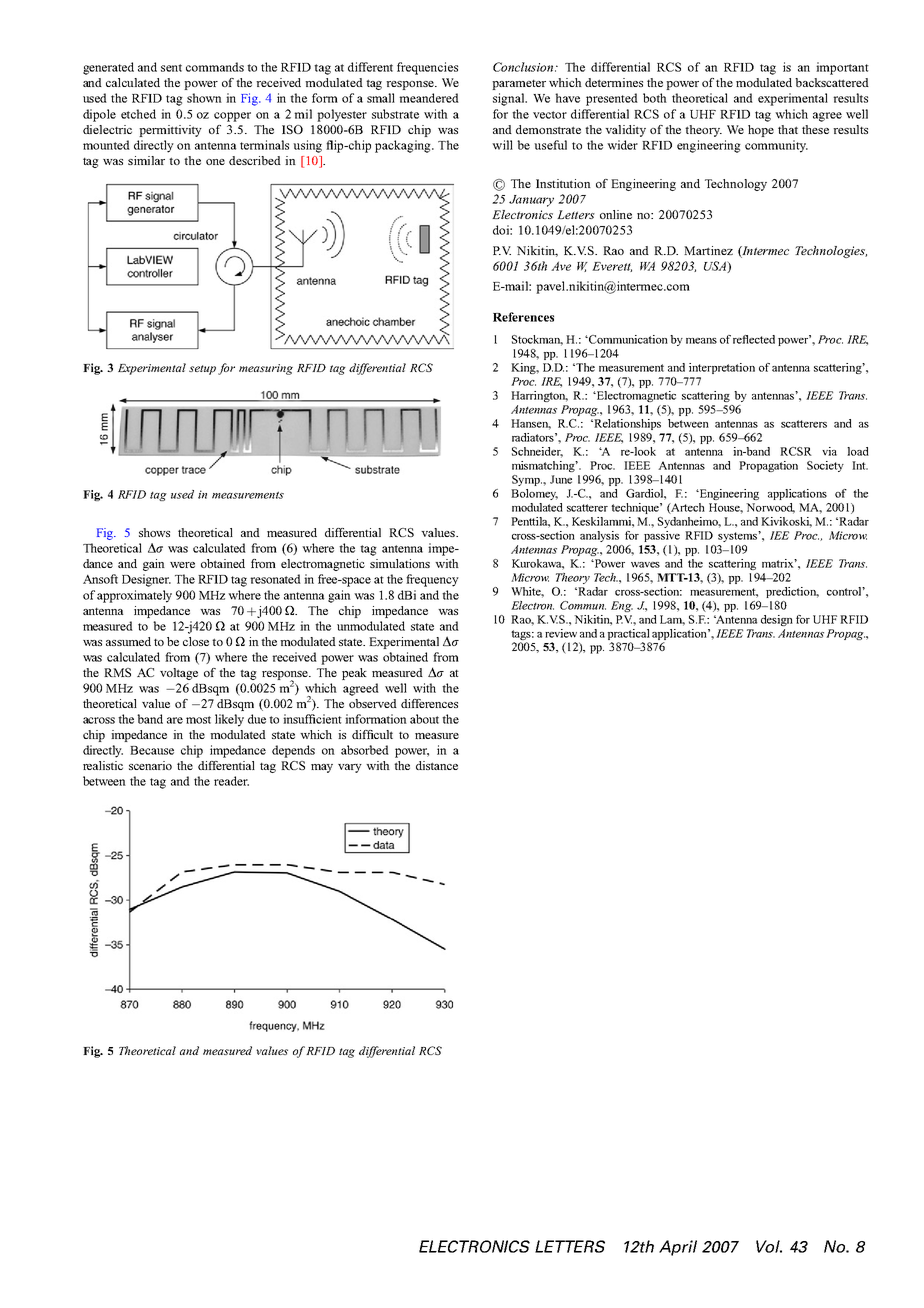  What do you see at coordinates (429, 703) in the image?
I see `differences` at bounding box center [429, 703].
